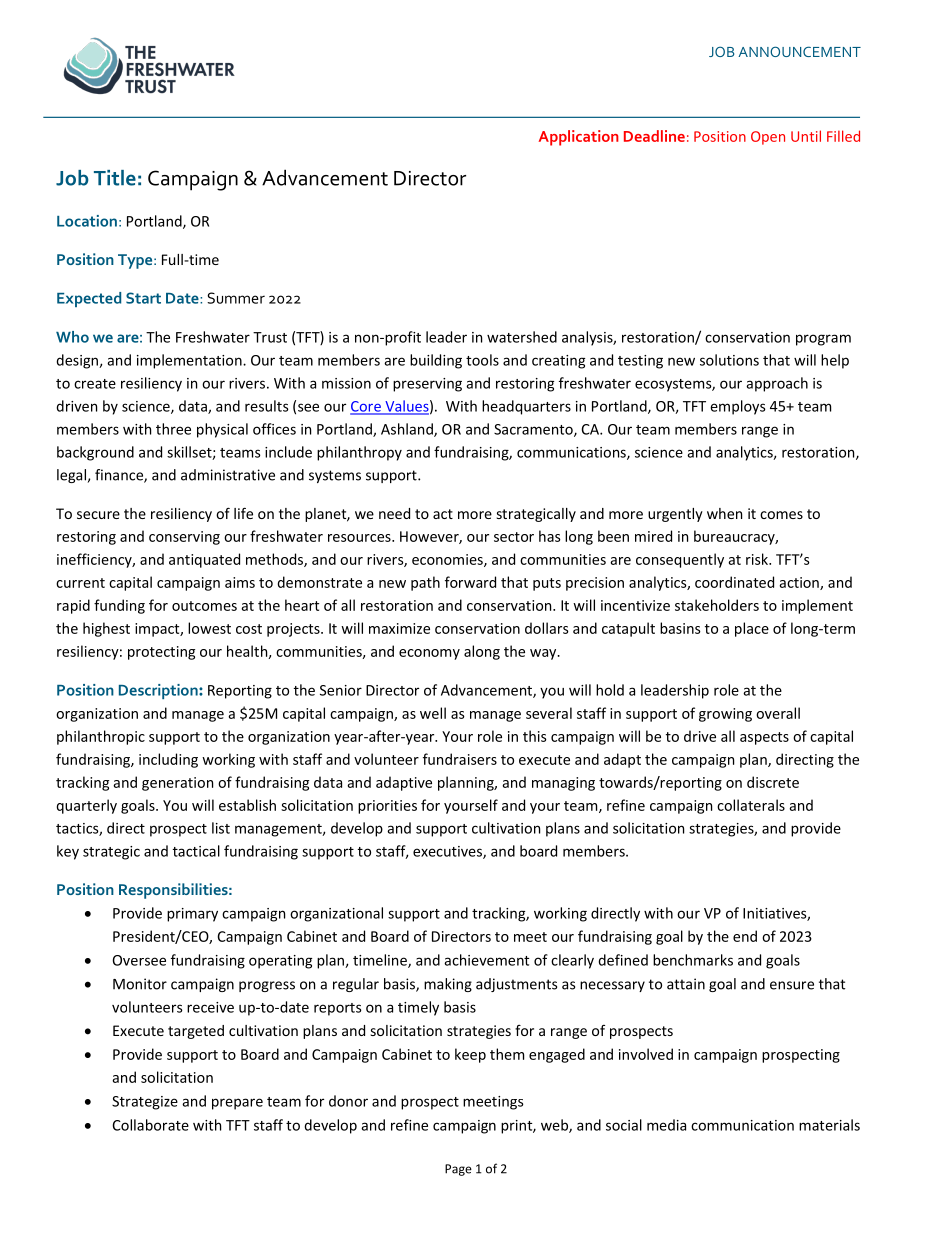 The image size is (952, 1233). Describe the element at coordinates (387, 807) in the document. I see `priorities` at that location.
